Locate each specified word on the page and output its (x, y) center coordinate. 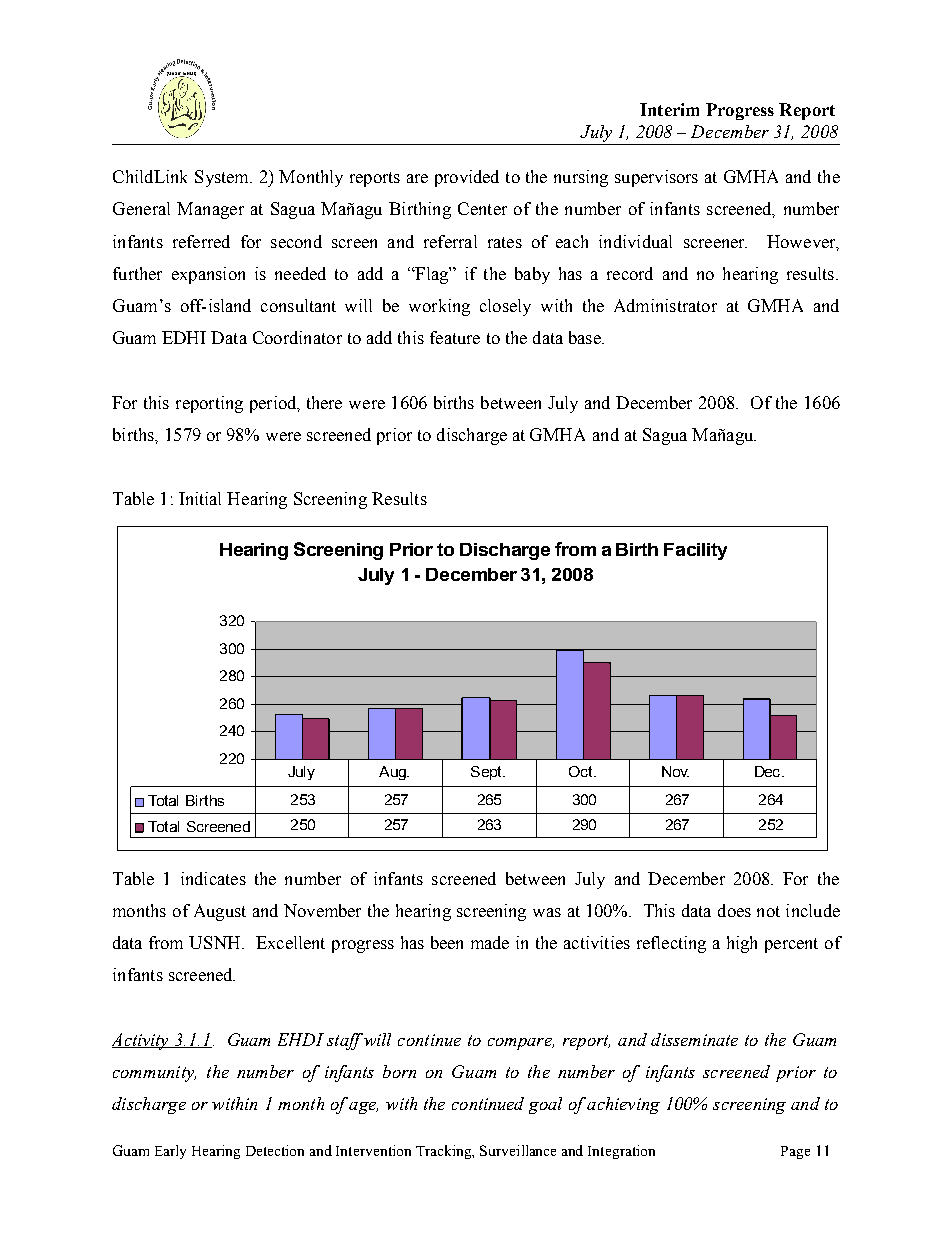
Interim (669, 109)
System (223, 178)
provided (467, 178)
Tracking (445, 1152)
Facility (695, 551)
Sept (487, 773)
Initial (200, 498)
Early (170, 1152)
